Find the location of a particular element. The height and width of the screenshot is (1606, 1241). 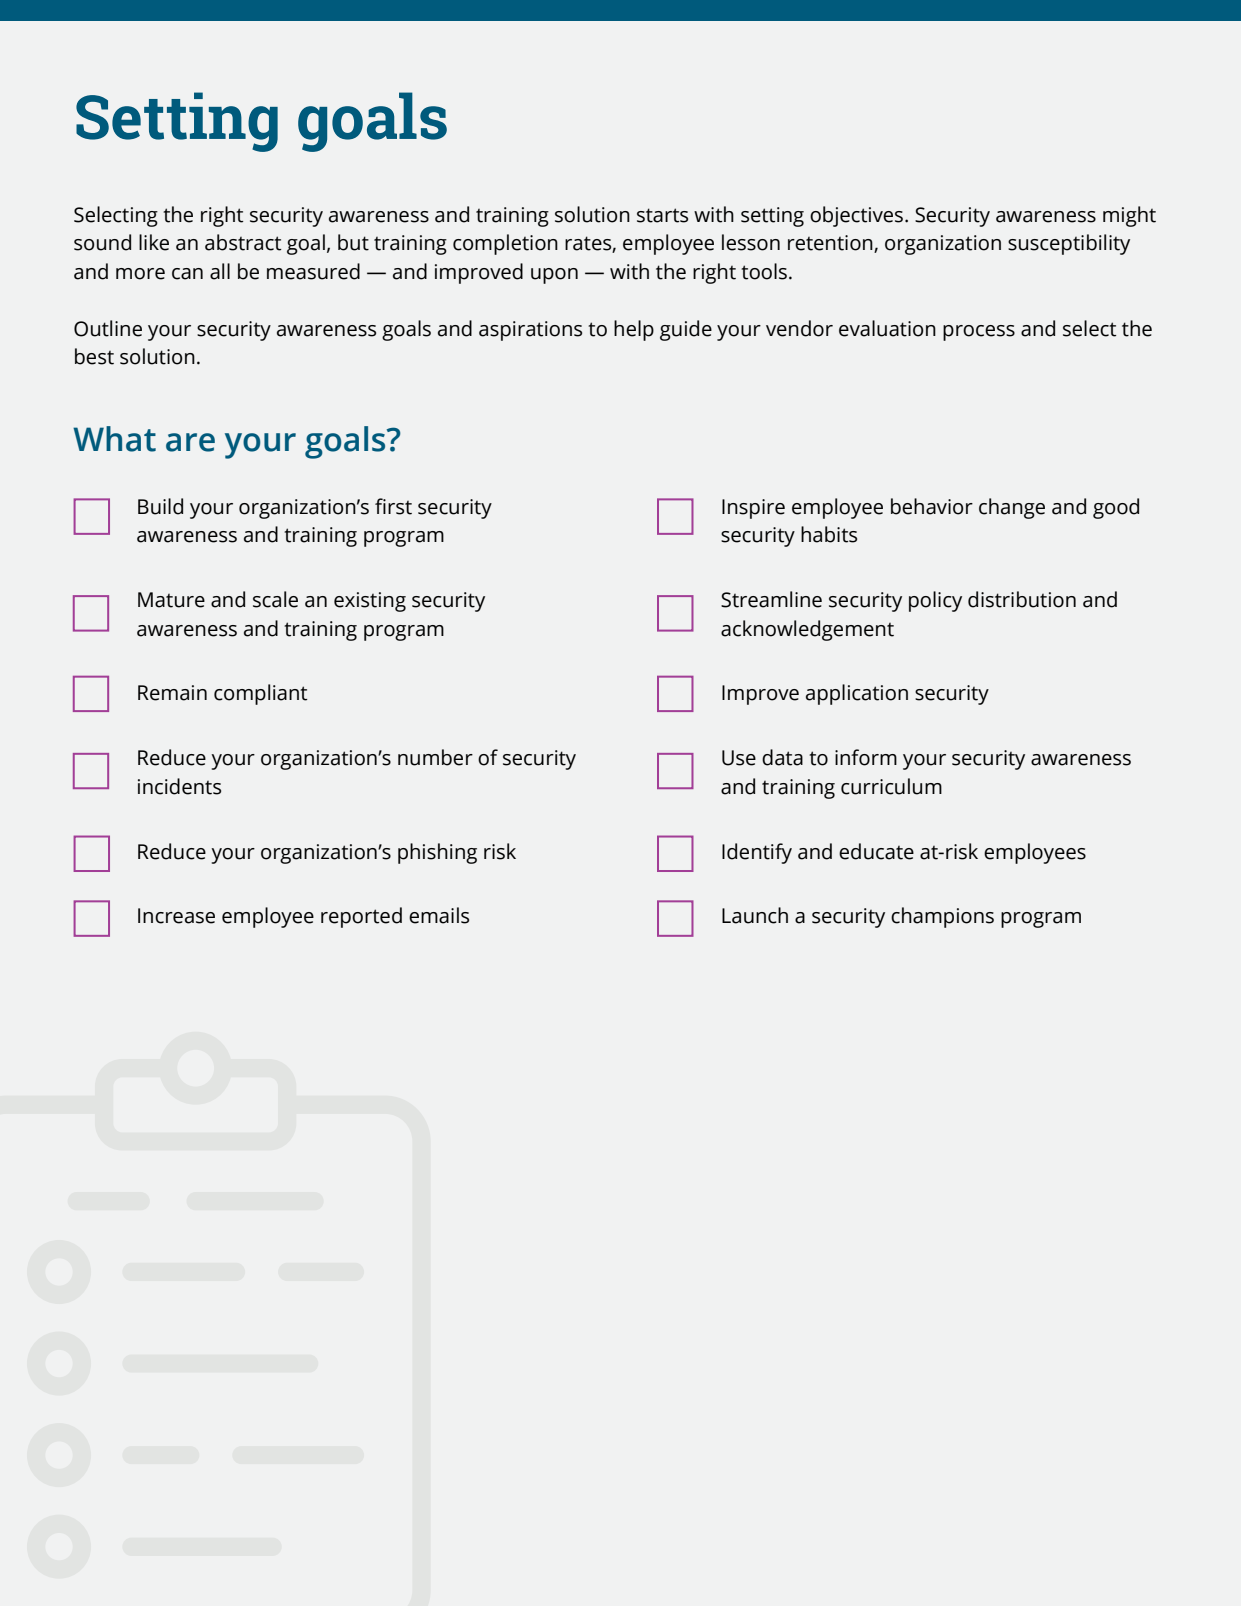

Mature is located at coordinates (171, 600).
